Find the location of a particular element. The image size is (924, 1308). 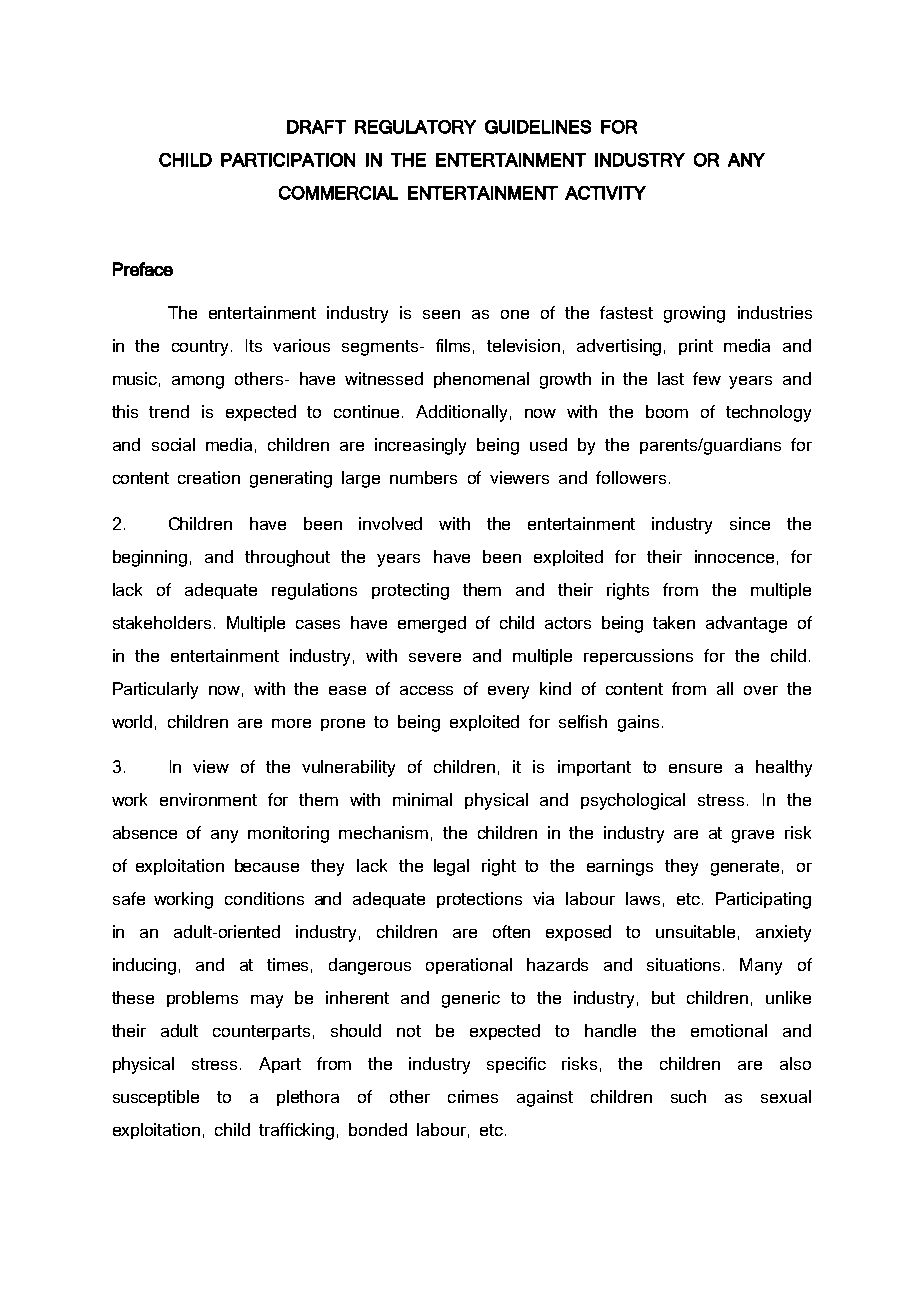

numbers is located at coordinates (423, 477).
